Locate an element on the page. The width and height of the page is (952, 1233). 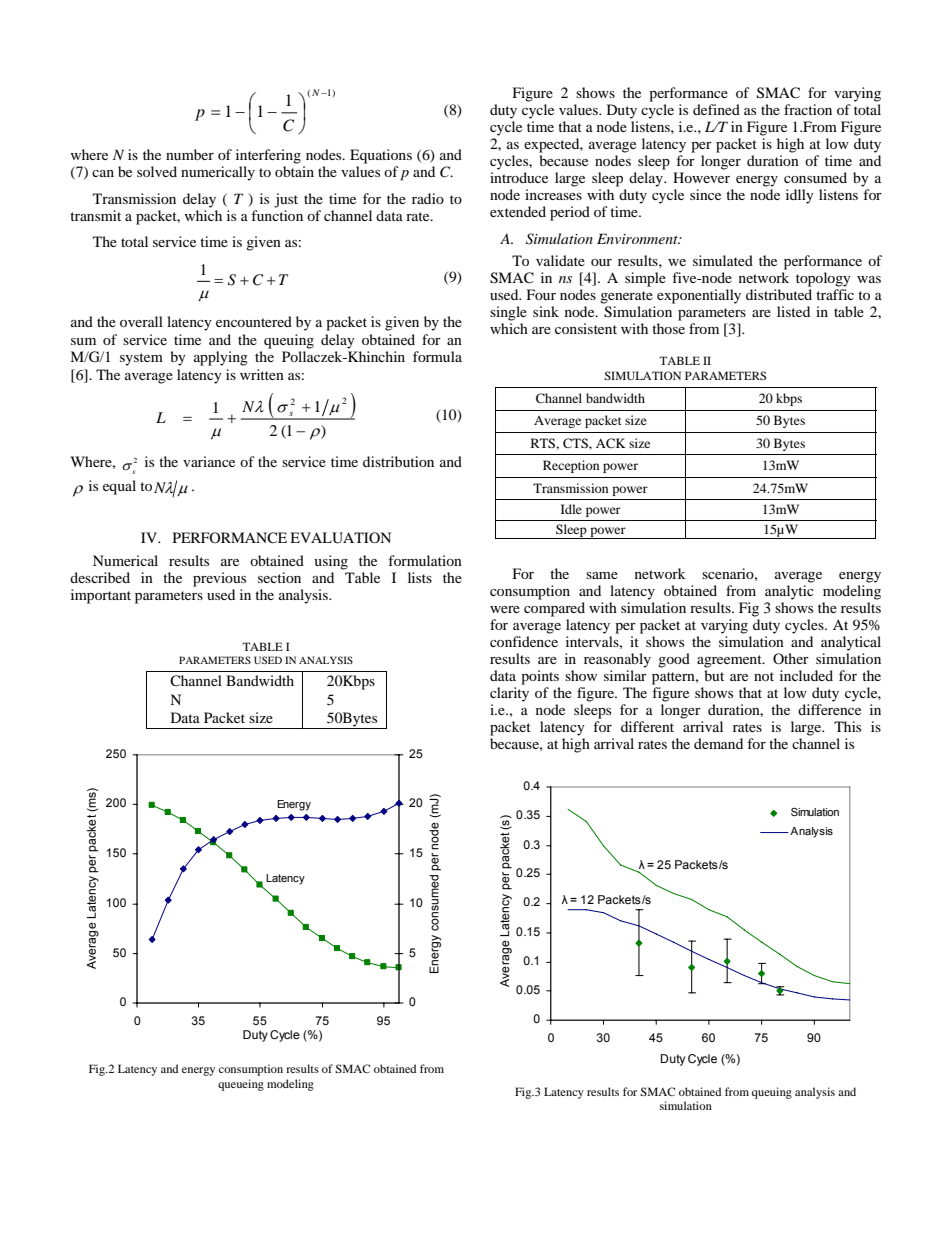
listed is located at coordinates (793, 311).
